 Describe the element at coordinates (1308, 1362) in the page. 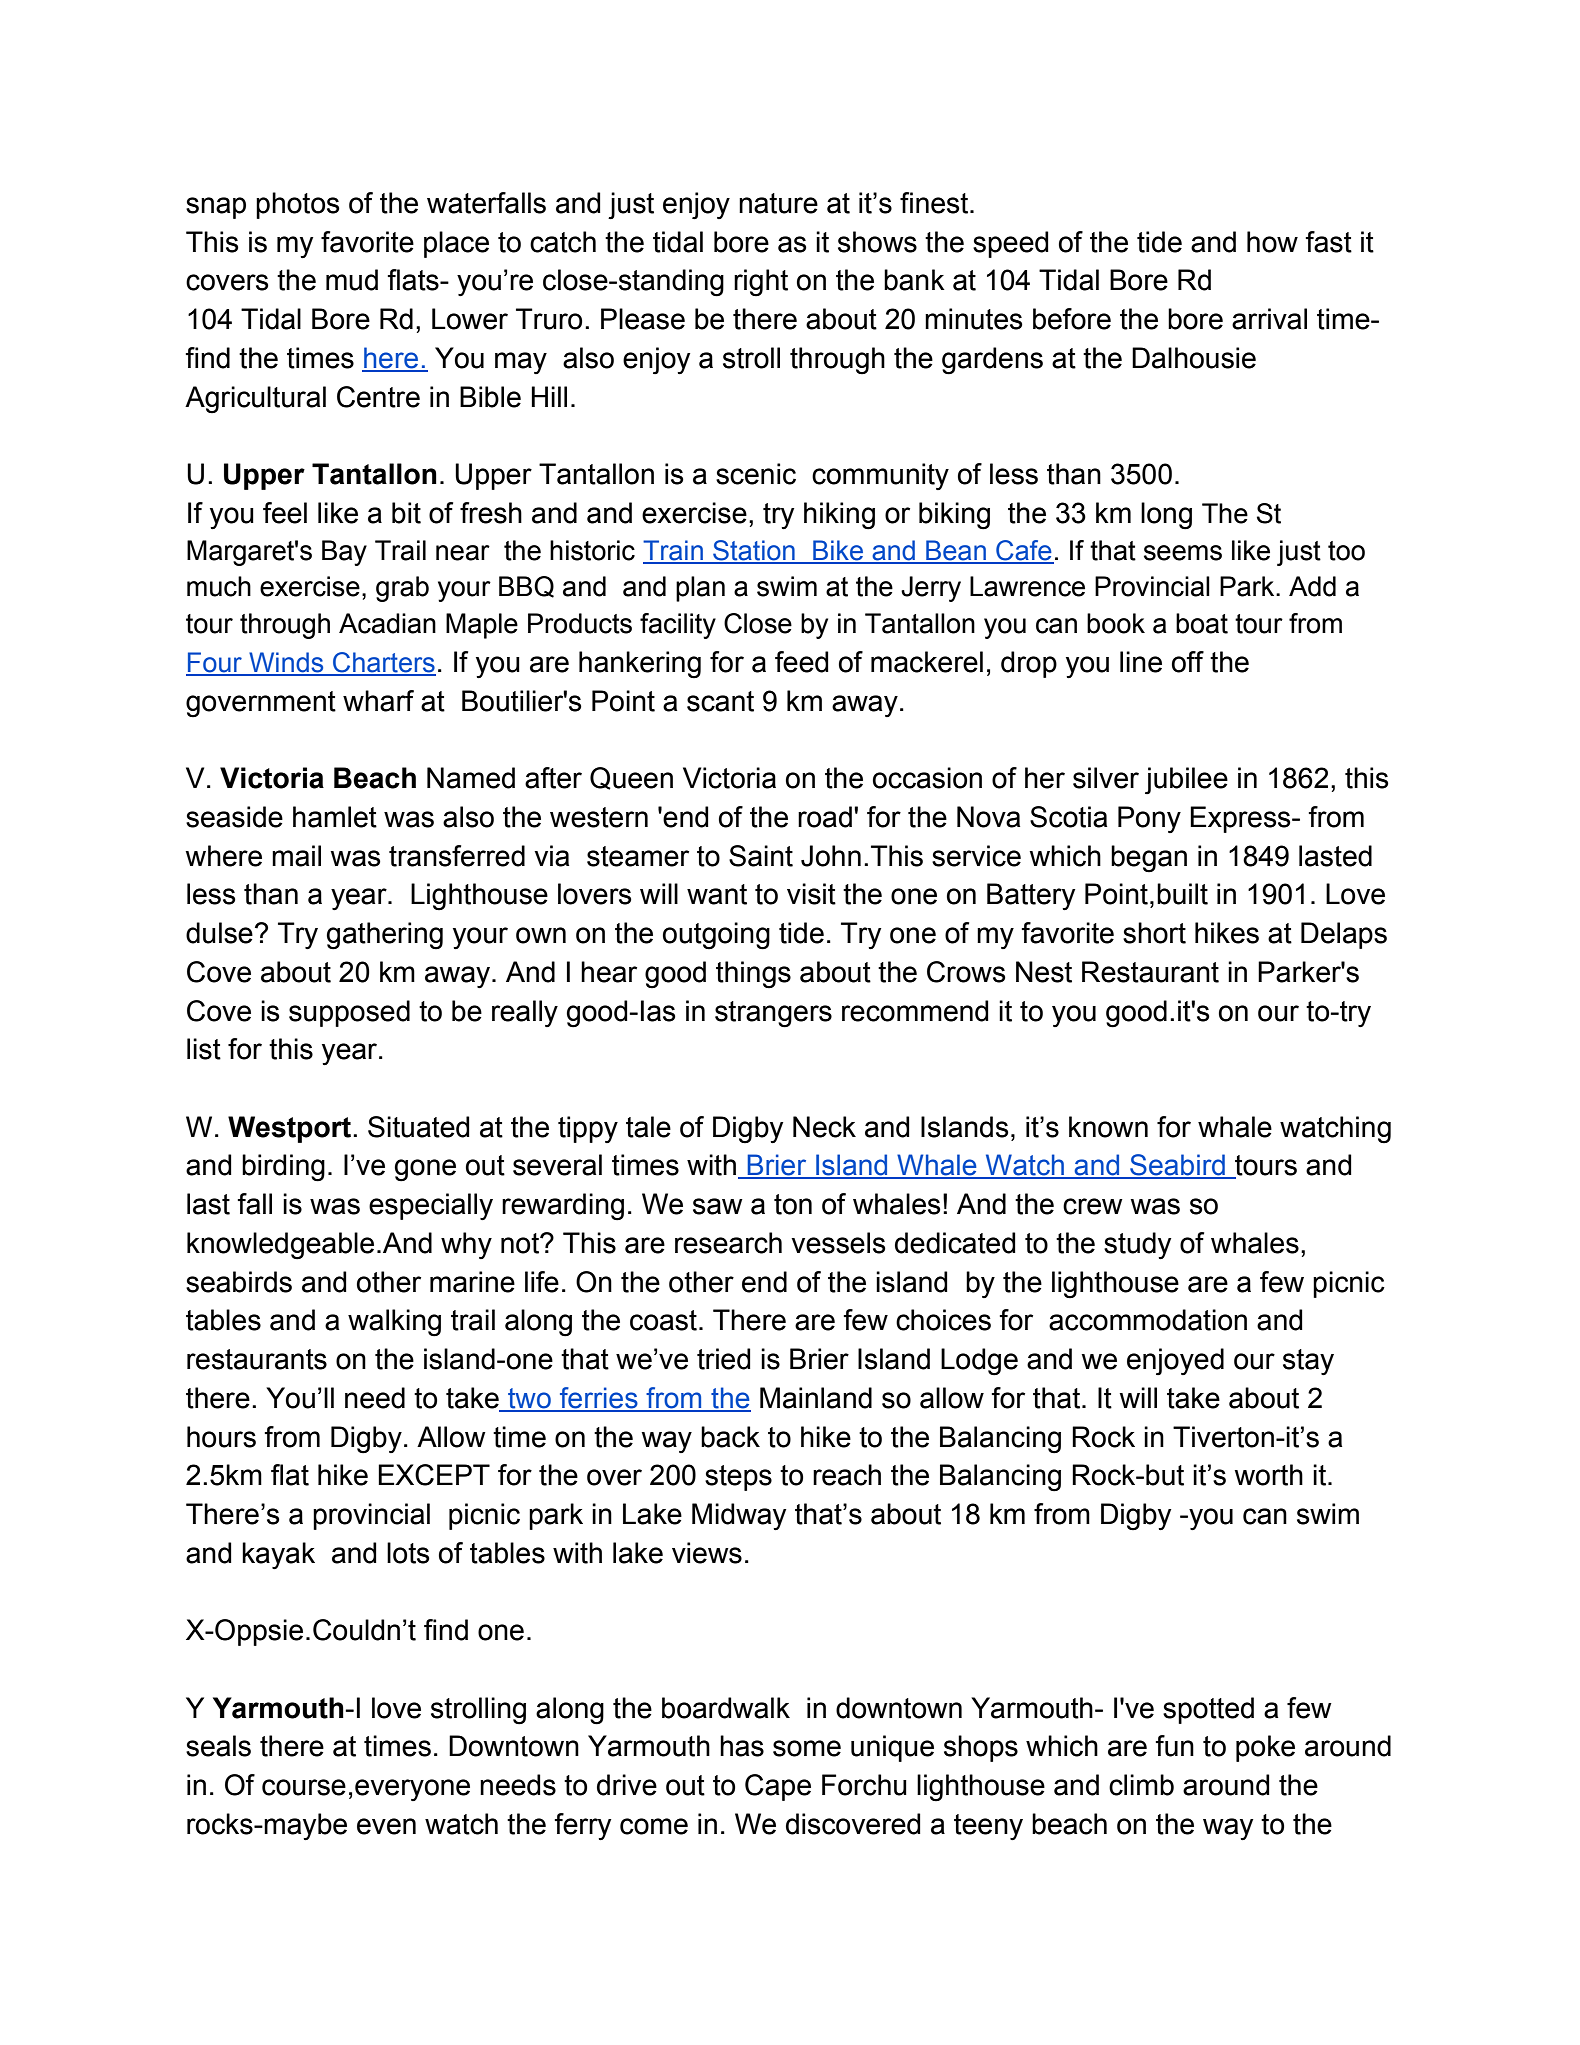

I see `stay` at that location.
